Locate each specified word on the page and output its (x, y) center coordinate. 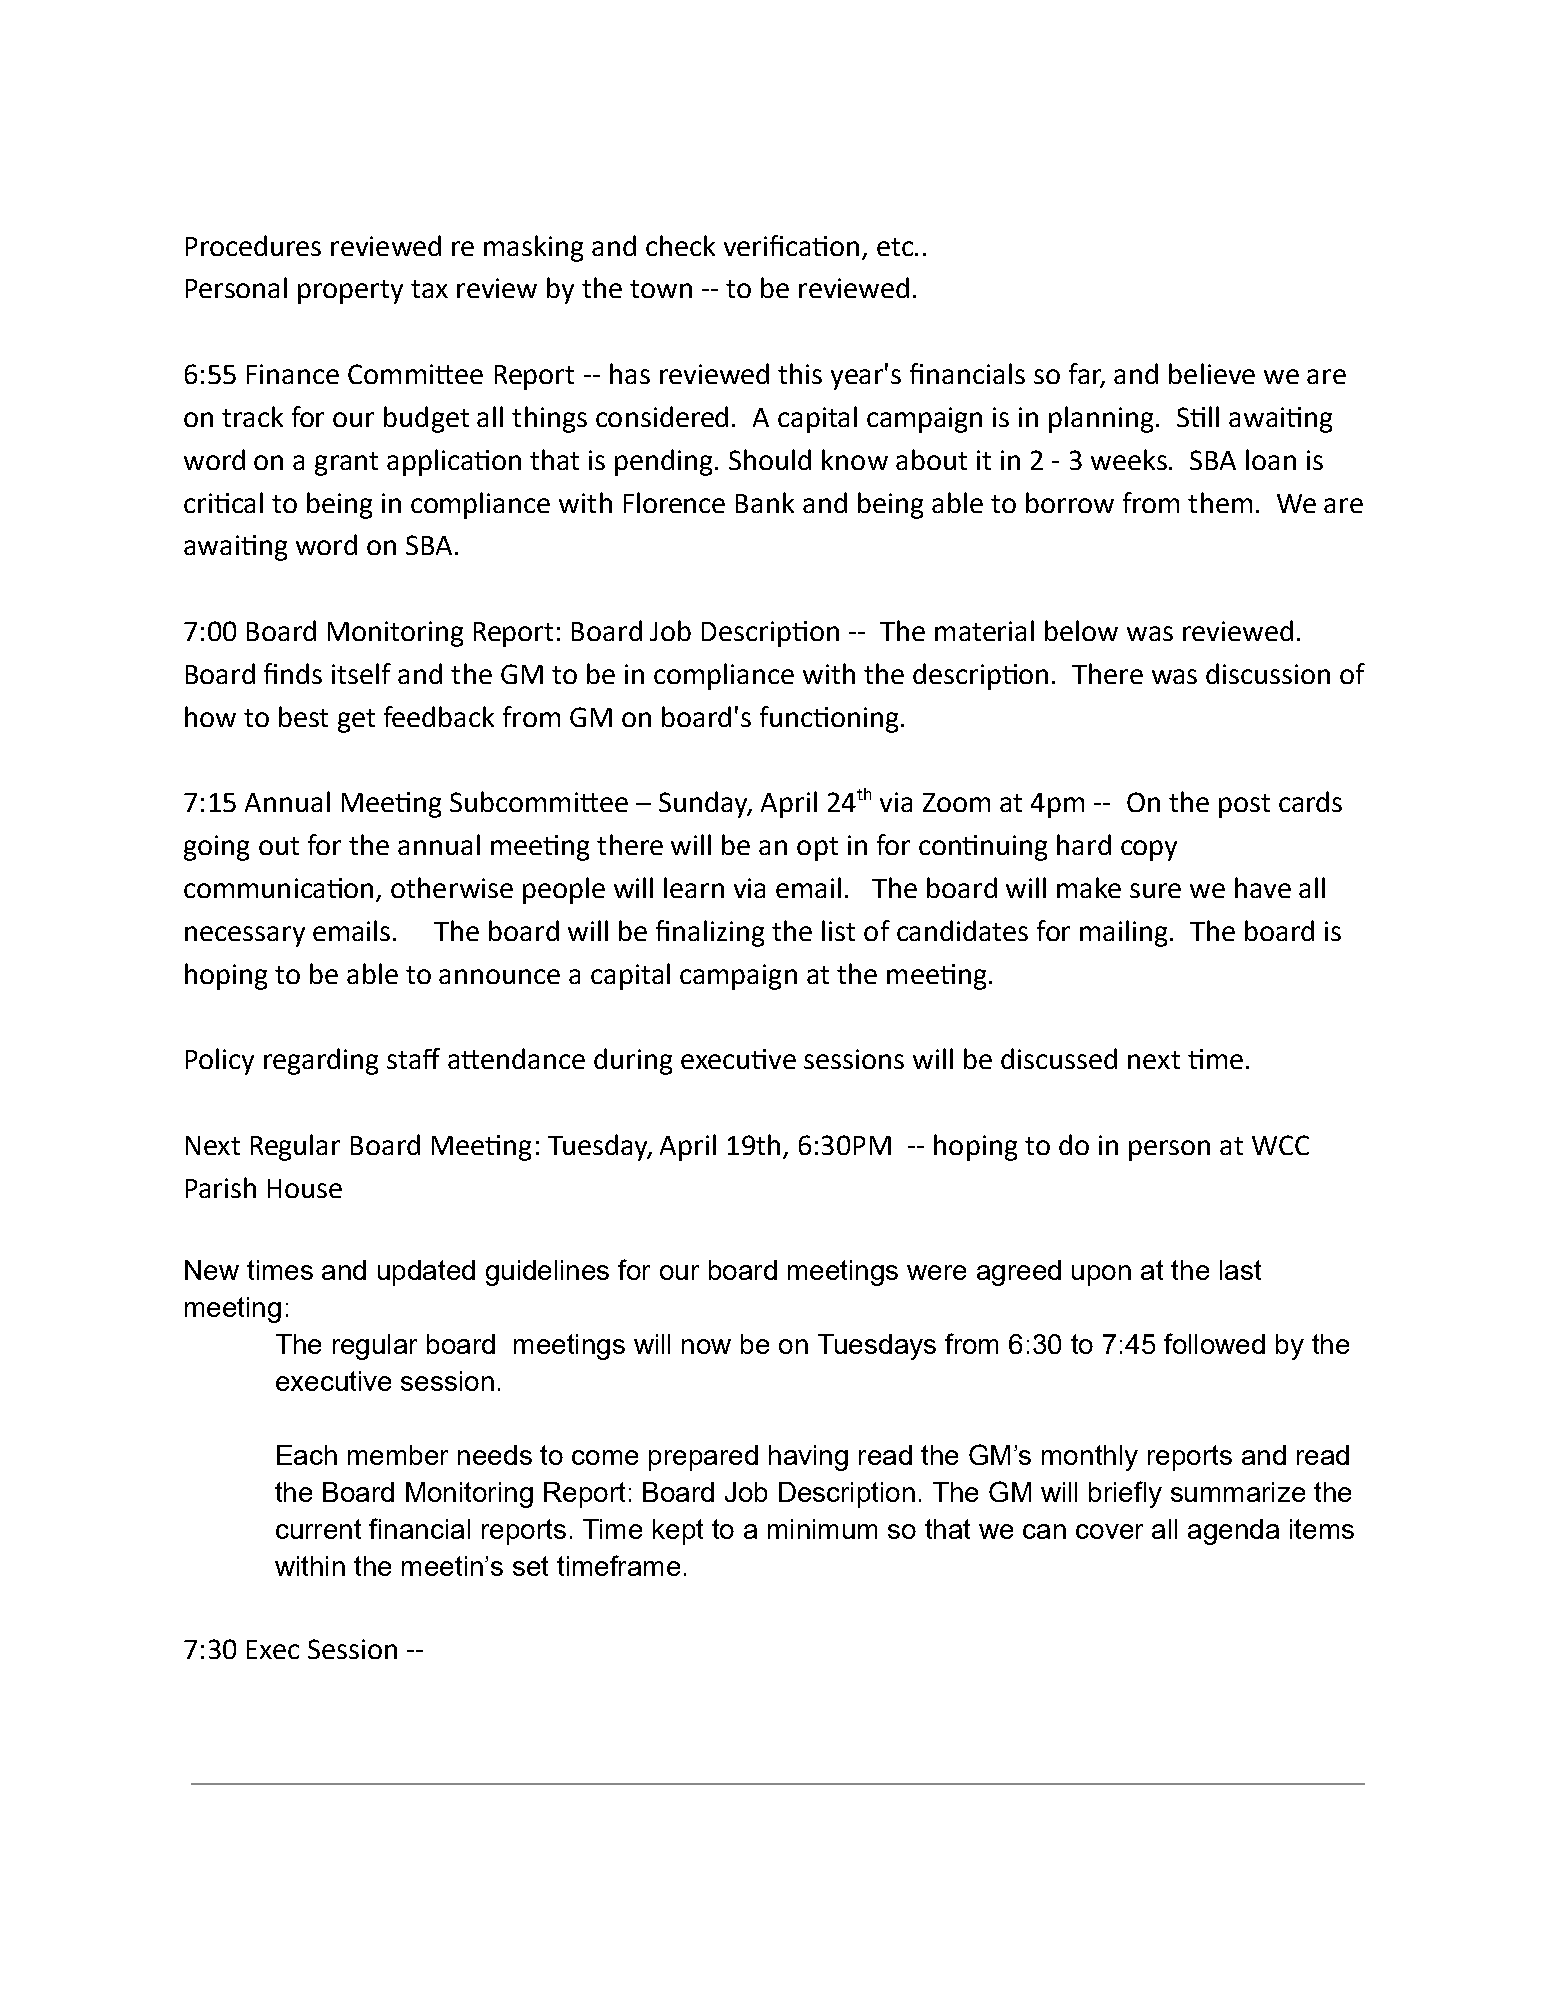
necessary (245, 936)
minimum (822, 1529)
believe (1212, 373)
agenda (1233, 1532)
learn (694, 887)
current (318, 1529)
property (350, 292)
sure (1155, 890)
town (661, 289)
